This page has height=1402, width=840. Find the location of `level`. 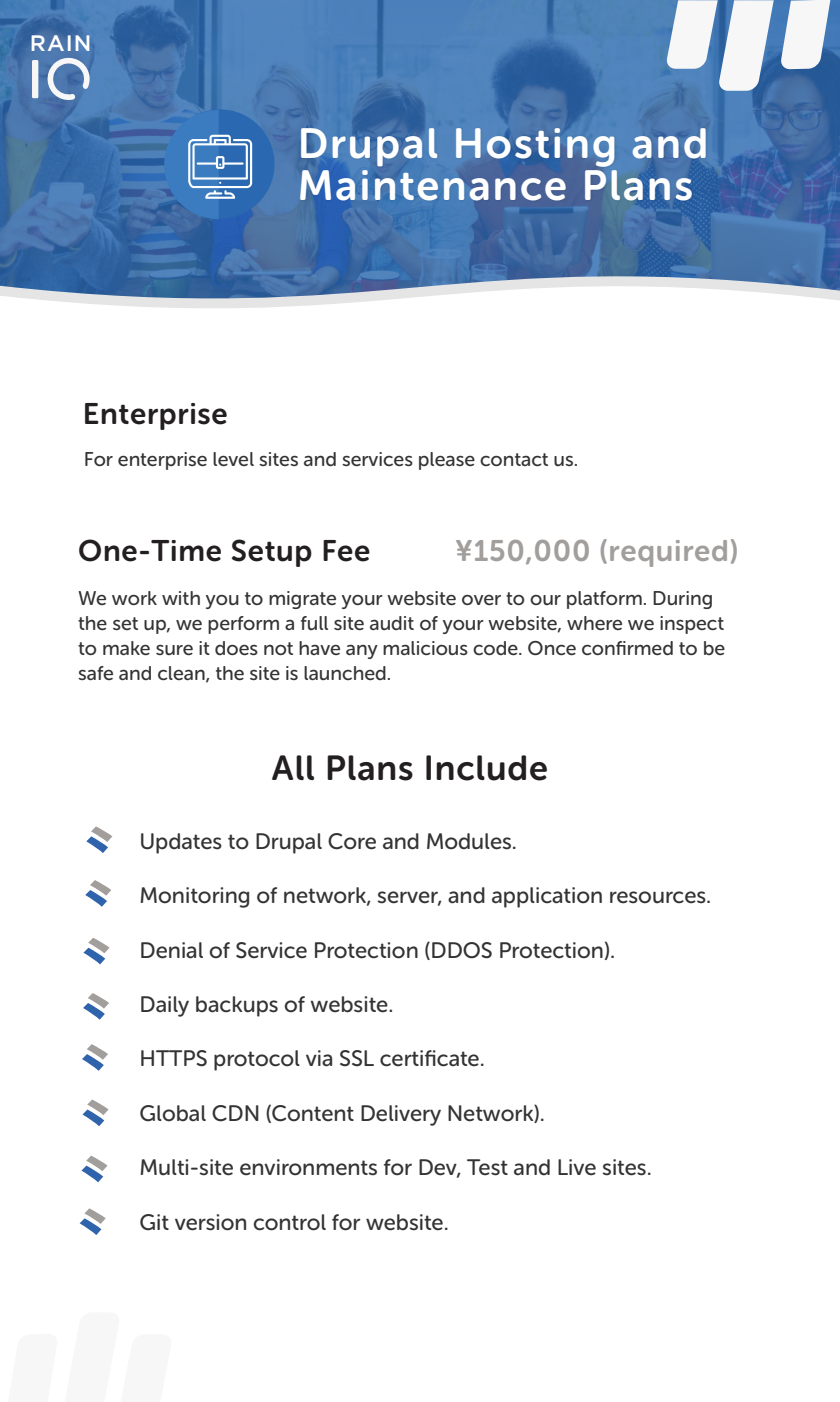

level is located at coordinates (233, 459).
